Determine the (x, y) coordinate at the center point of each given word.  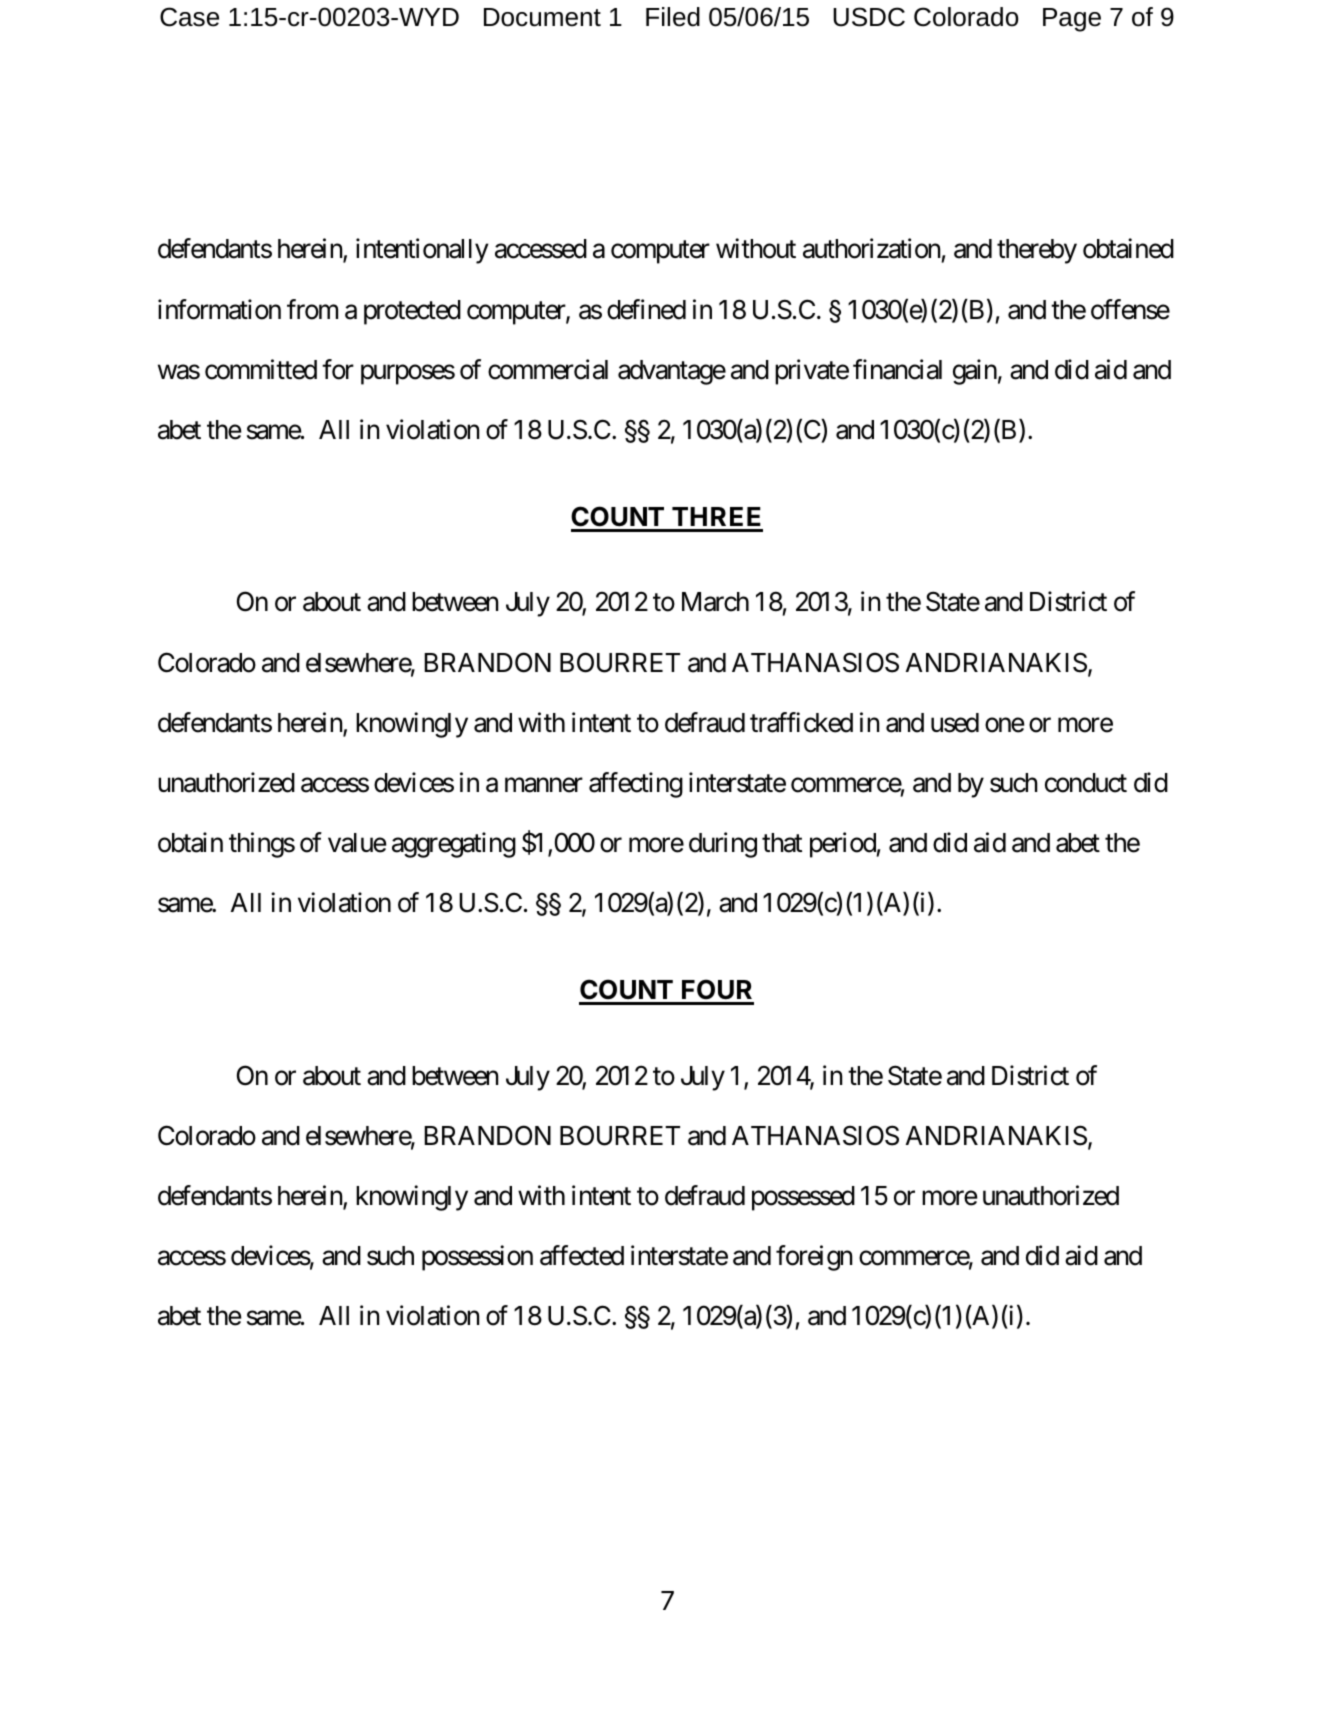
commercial (548, 369)
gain (975, 372)
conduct (1086, 783)
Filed (673, 17)
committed (261, 369)
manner (544, 785)
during (723, 845)
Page (1072, 20)
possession (477, 1258)
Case (189, 17)
